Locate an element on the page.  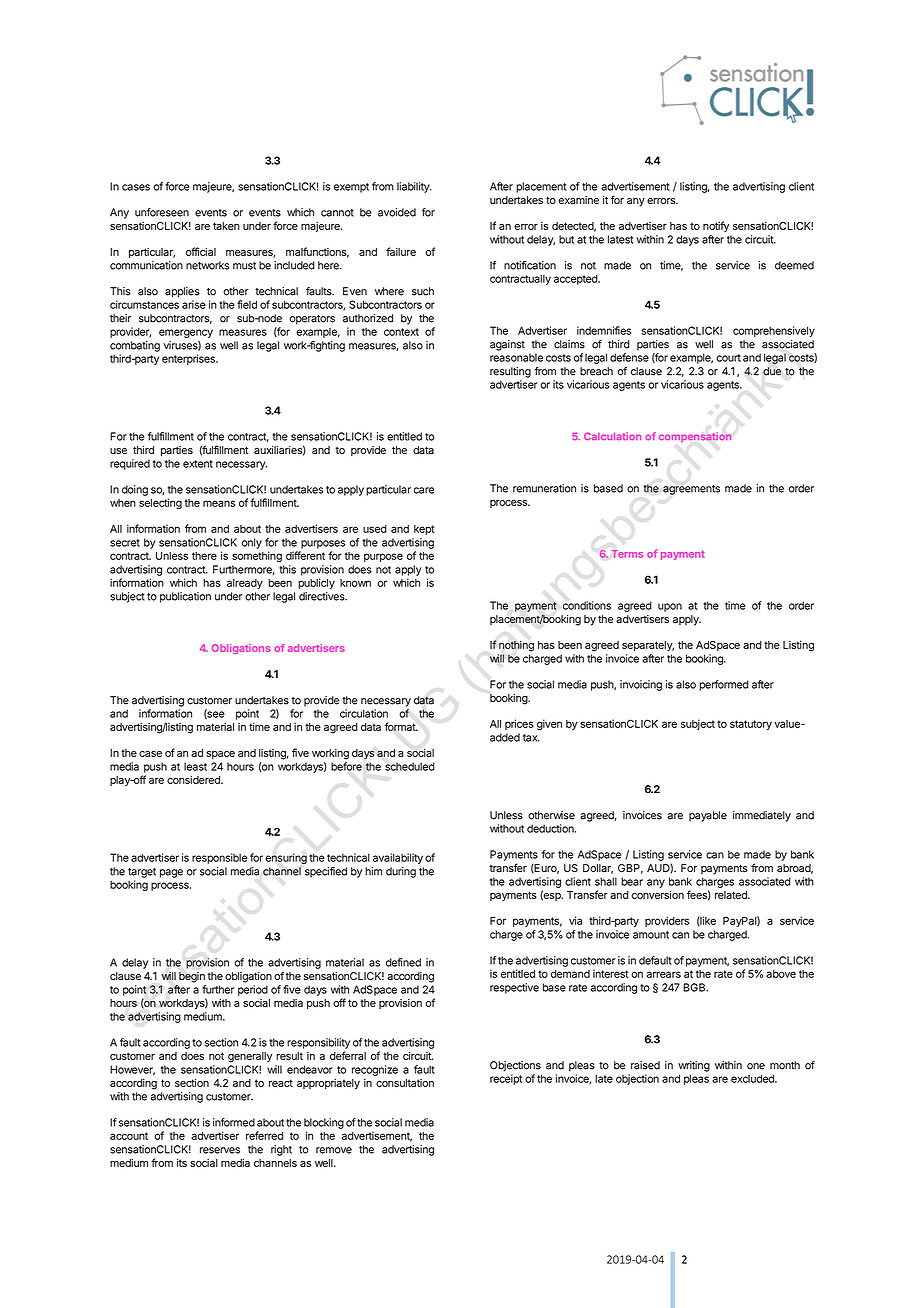
taken is located at coordinates (226, 226).
